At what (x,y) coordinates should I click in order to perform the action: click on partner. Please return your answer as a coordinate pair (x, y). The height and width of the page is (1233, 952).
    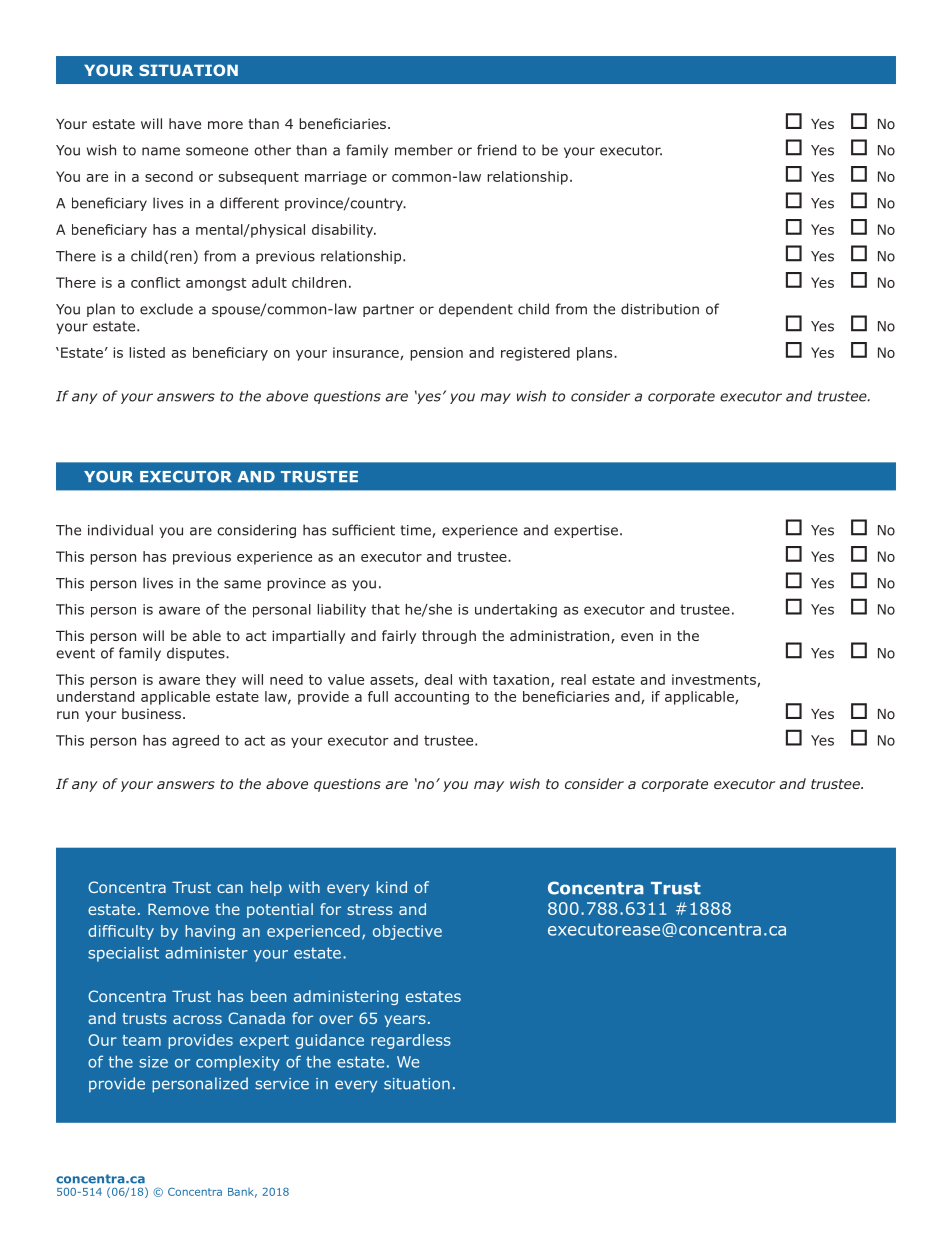
    Looking at the image, I should click on (388, 310).
